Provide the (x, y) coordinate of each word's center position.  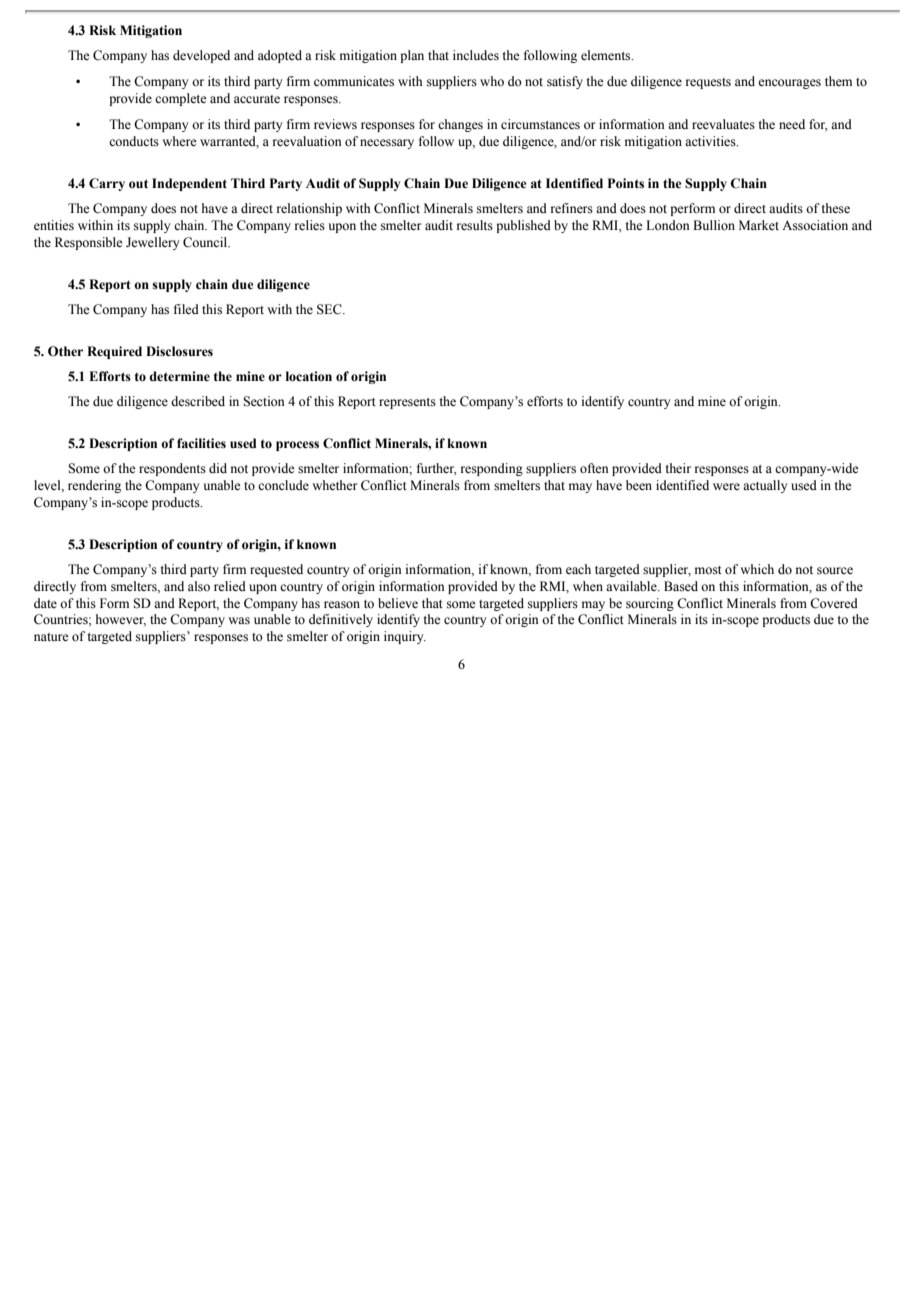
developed (201, 56)
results (475, 225)
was (239, 621)
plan (412, 56)
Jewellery (152, 243)
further (437, 469)
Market (759, 225)
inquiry (405, 637)
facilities (201, 443)
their (678, 468)
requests (708, 83)
